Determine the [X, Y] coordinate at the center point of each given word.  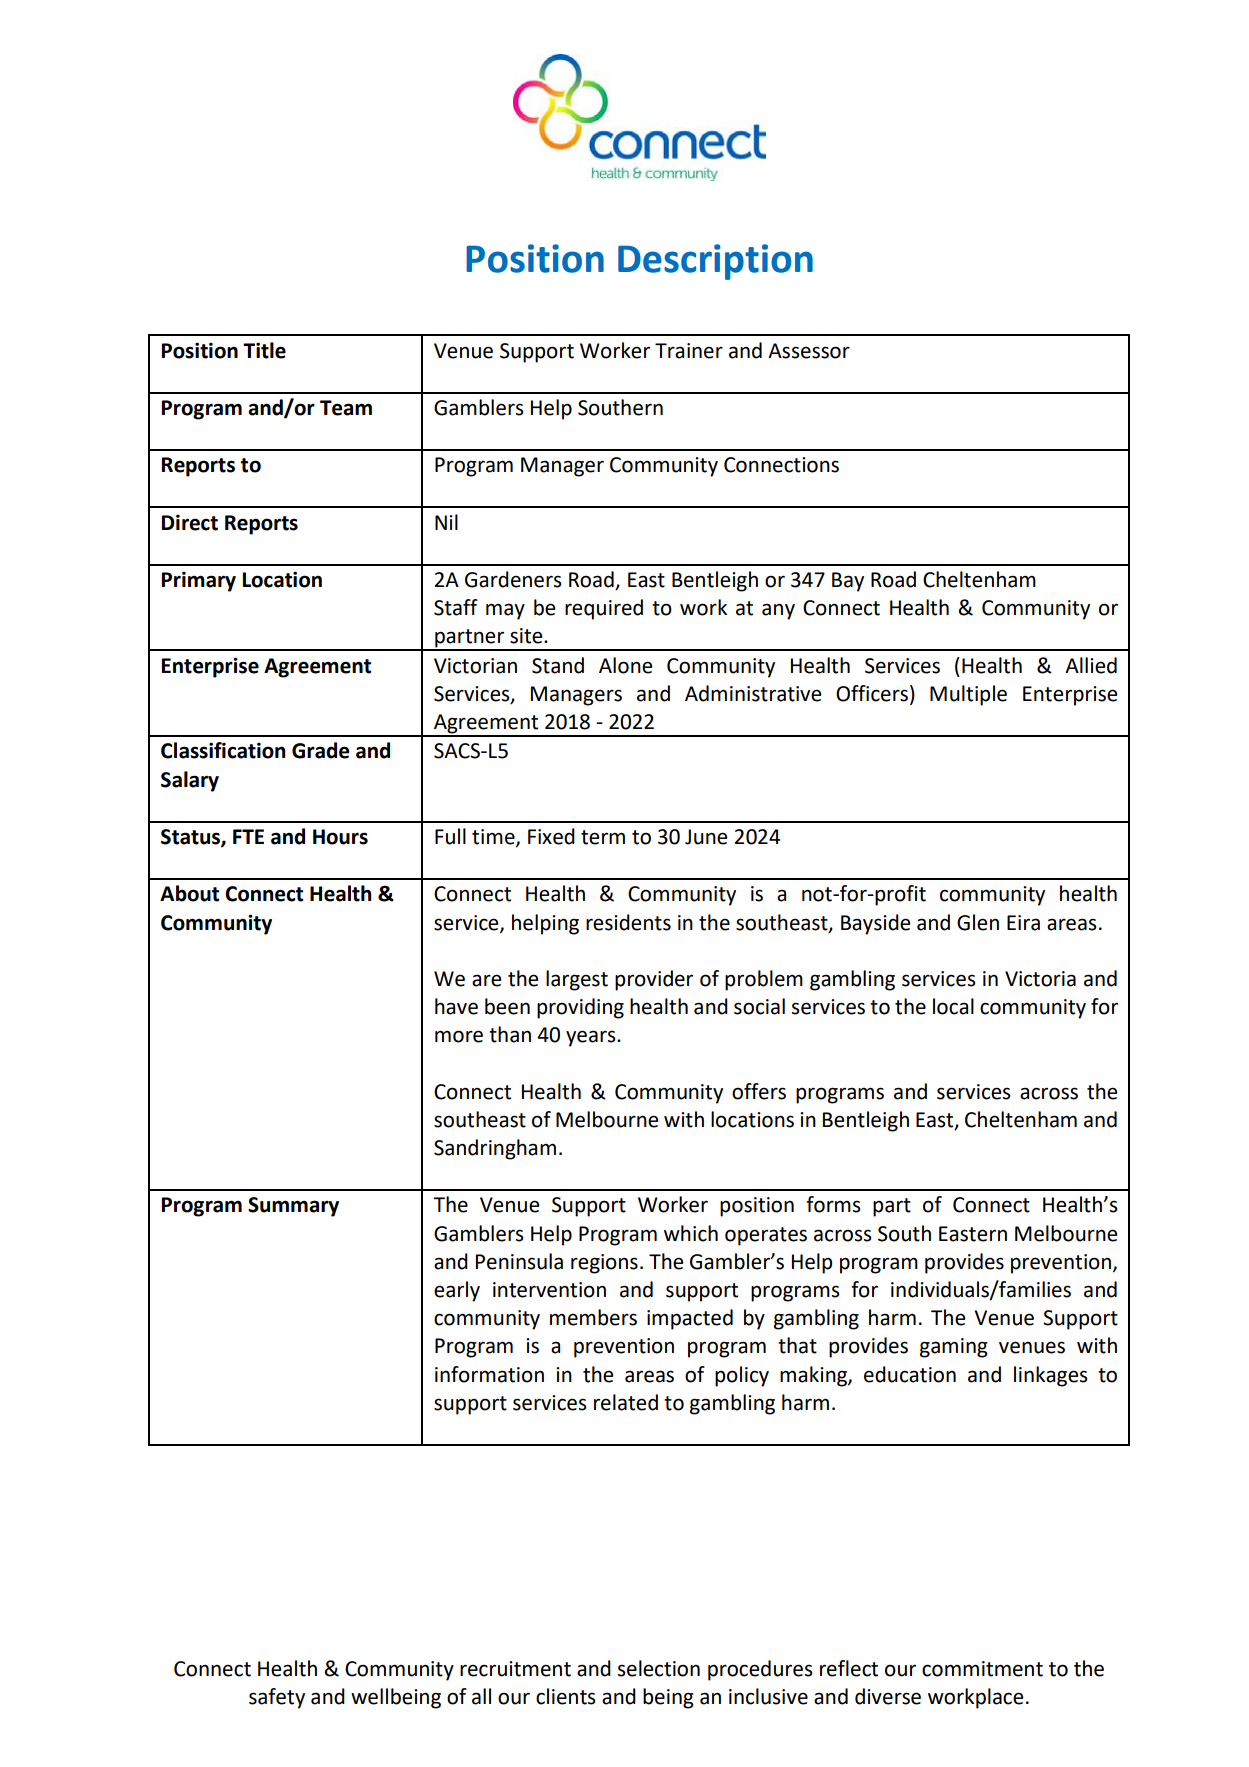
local [953, 1006]
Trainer [689, 351]
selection [659, 1668]
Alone [625, 665]
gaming [954, 1348]
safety [277, 1698]
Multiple [968, 695]
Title [264, 350]
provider [654, 980]
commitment [982, 1669]
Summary [293, 1207]
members [593, 1317]
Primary [199, 582]
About [189, 893]
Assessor [809, 351]
